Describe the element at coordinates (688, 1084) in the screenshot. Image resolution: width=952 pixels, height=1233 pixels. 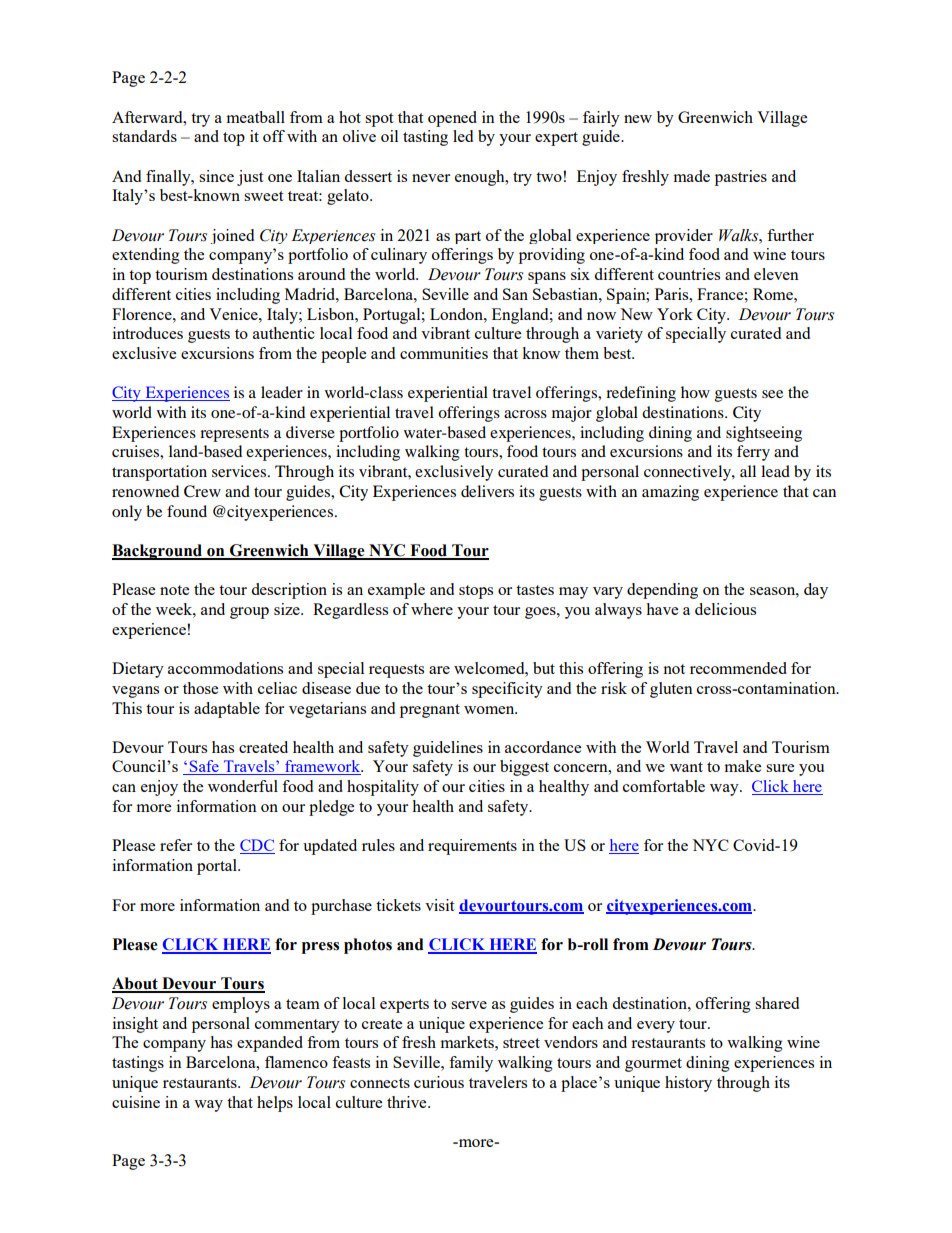
I see `history` at that location.
